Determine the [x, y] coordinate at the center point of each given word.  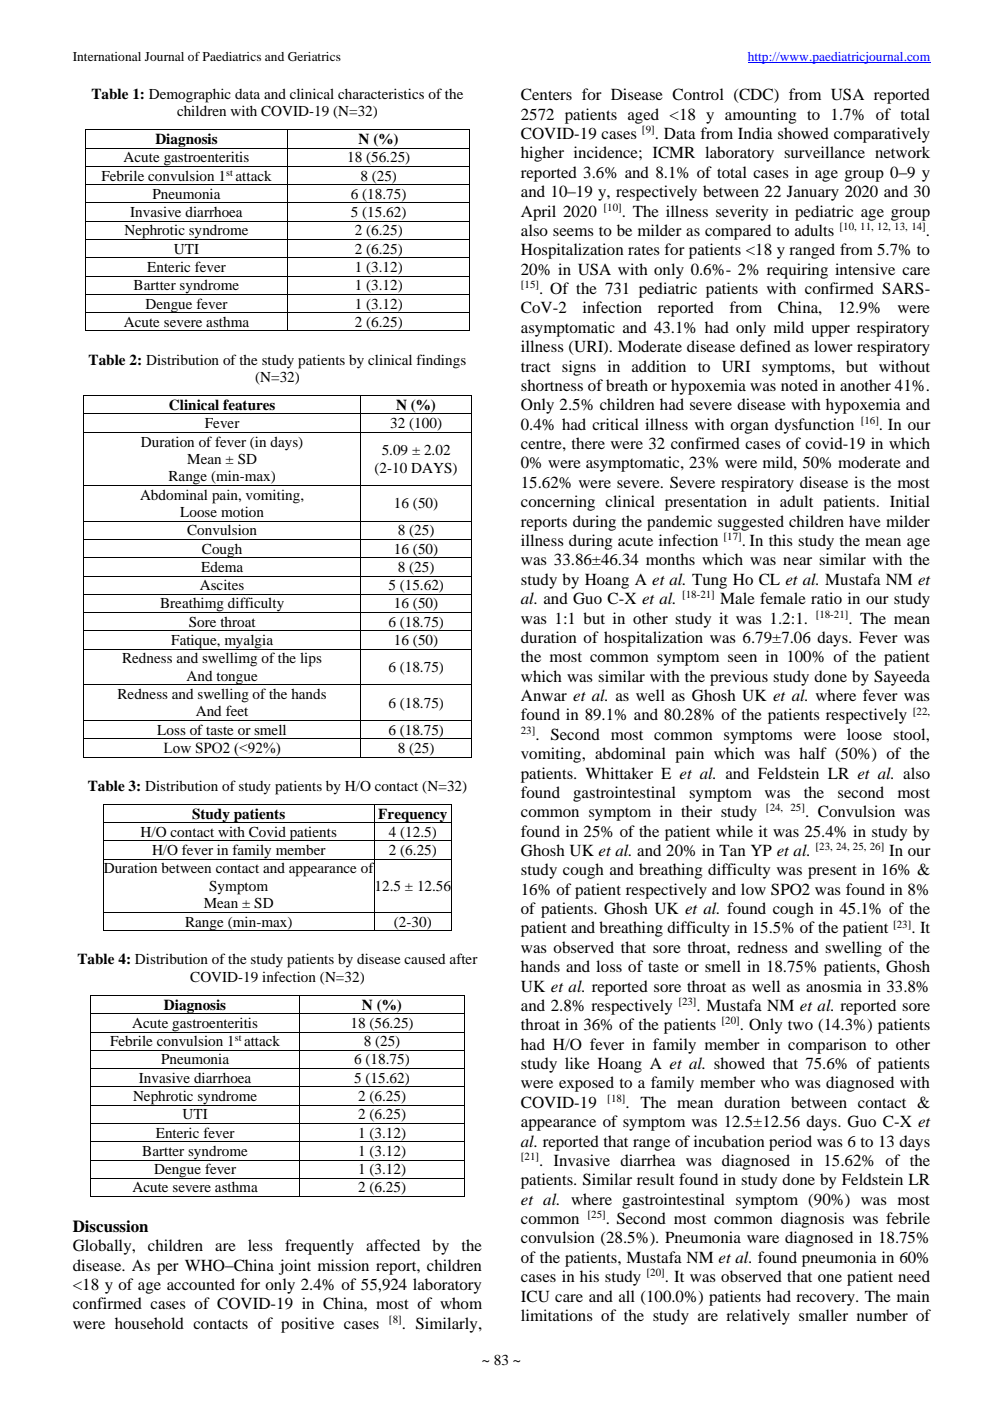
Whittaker [619, 773]
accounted [201, 1284]
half [813, 753]
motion [242, 511]
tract [536, 367]
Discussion [110, 1226]
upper [830, 331]
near [797, 561]
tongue [237, 678]
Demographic [190, 95]
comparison [827, 1046]
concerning [558, 503]
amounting [760, 116]
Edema [222, 566]
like [577, 1063]
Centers [546, 94]
